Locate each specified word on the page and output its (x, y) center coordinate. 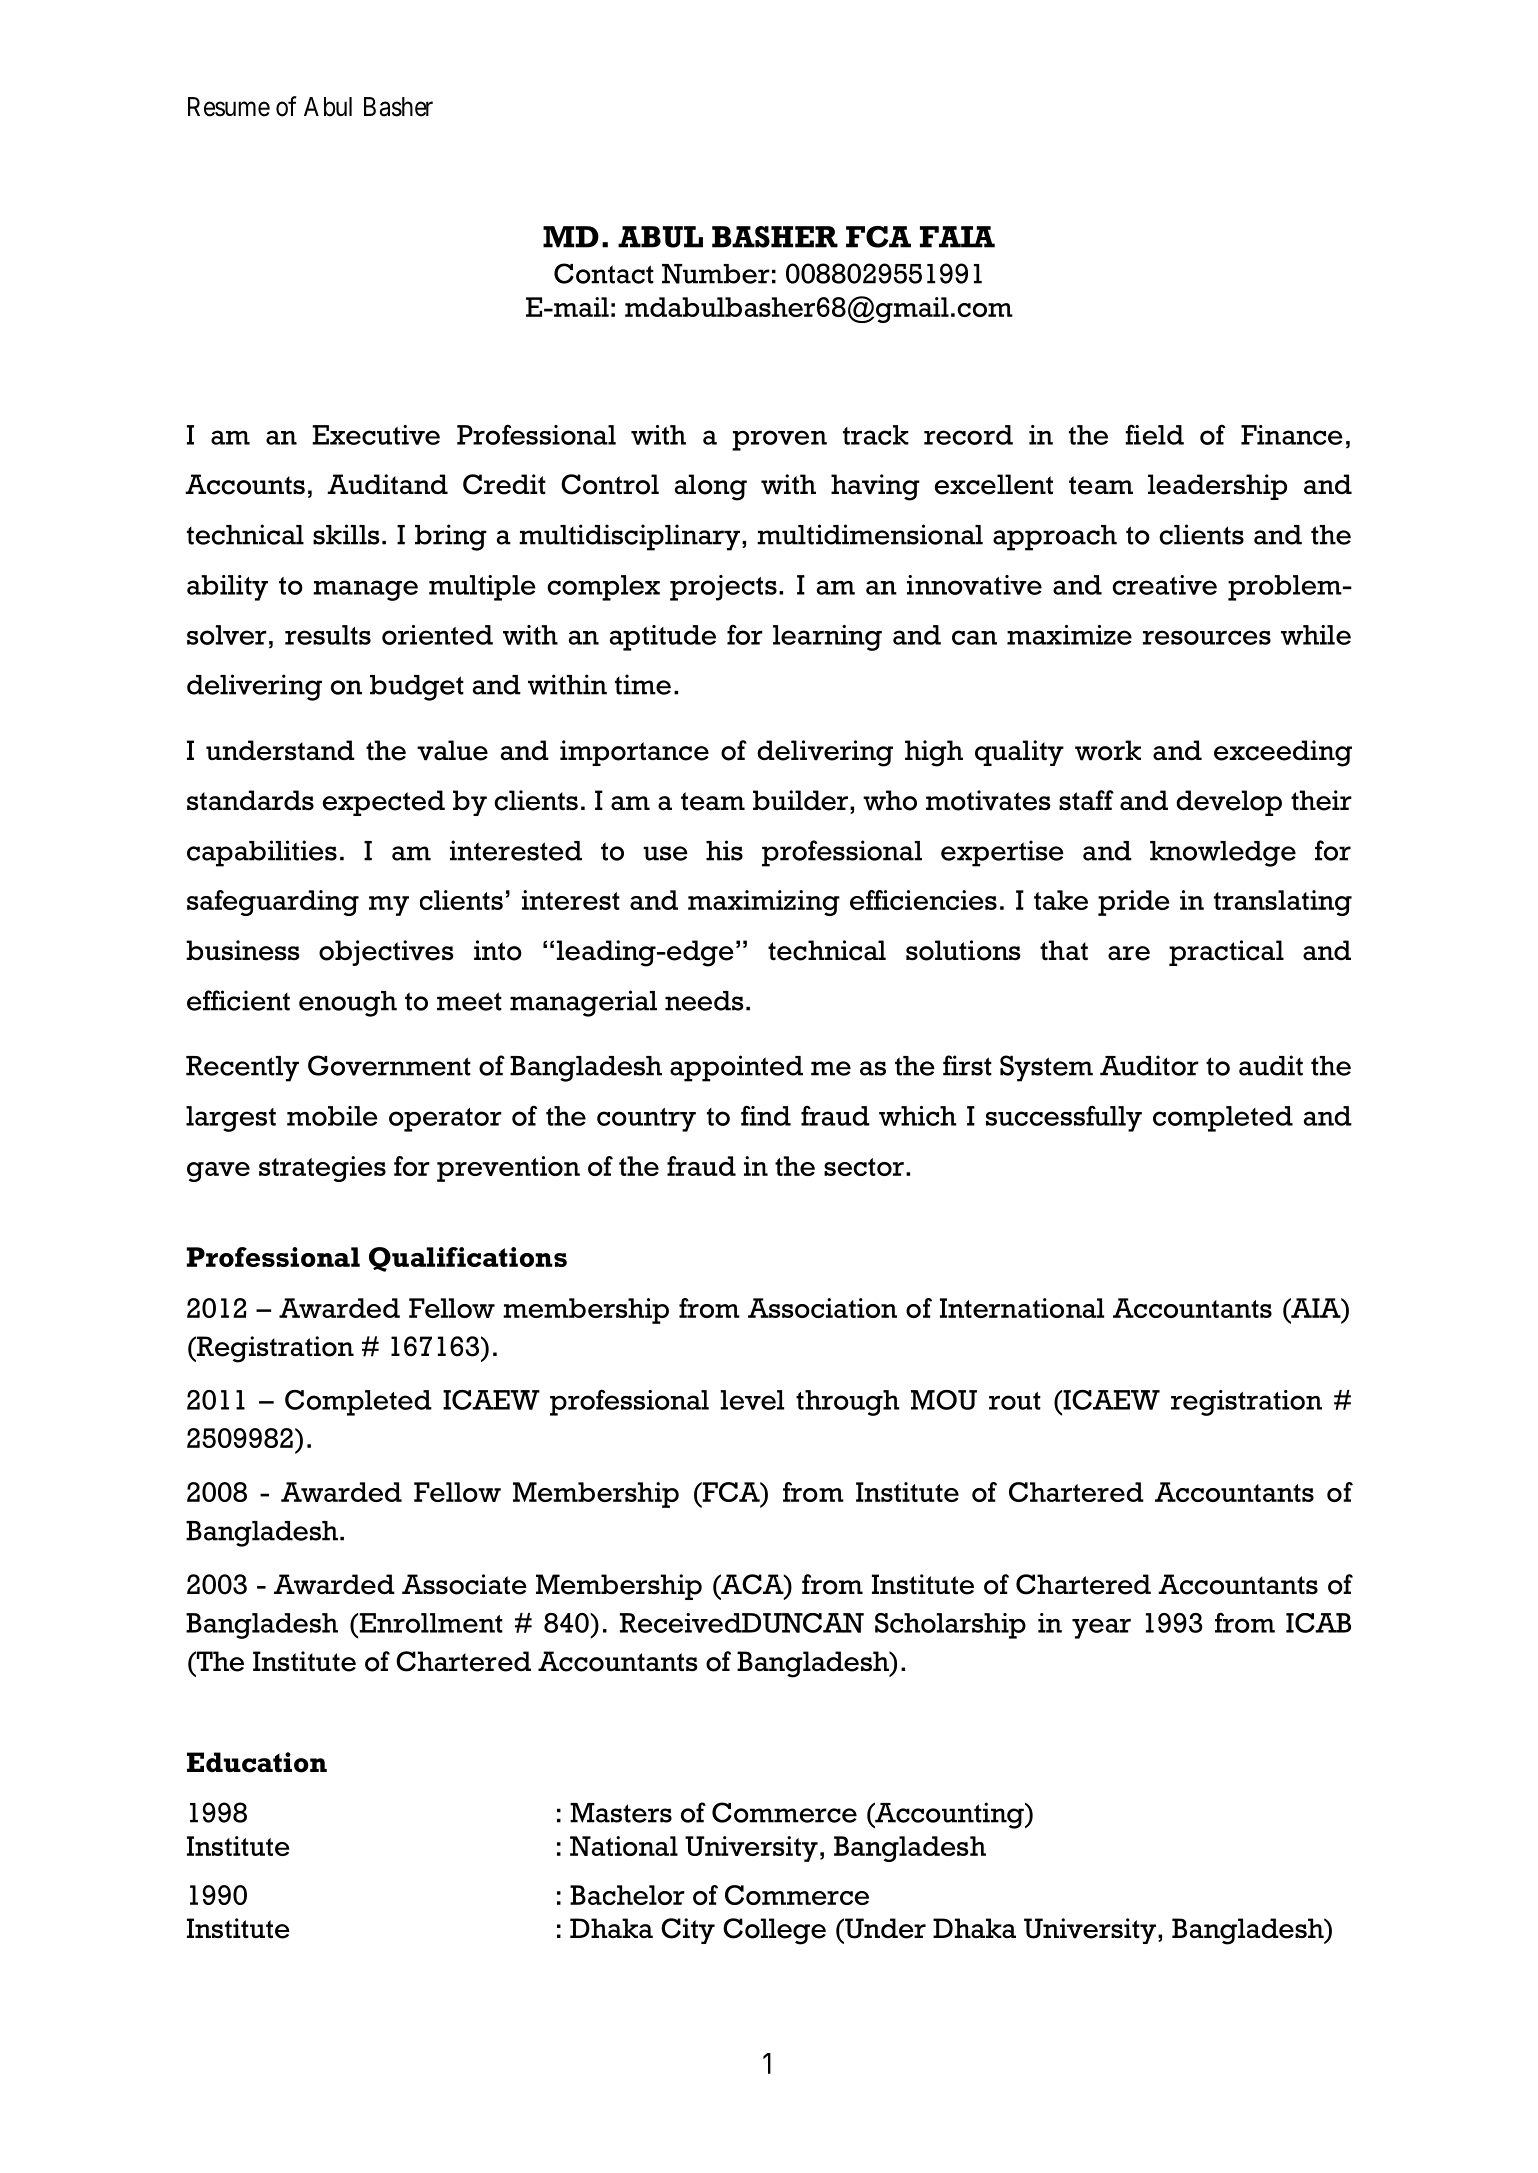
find (766, 1115)
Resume (229, 107)
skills (346, 534)
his (724, 850)
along (711, 487)
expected (383, 803)
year (1101, 1628)
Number (716, 274)
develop (1229, 803)
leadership (1217, 487)
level (752, 1400)
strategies (322, 1169)
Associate (464, 1584)
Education (257, 1762)
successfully (1064, 1119)
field (1154, 434)
